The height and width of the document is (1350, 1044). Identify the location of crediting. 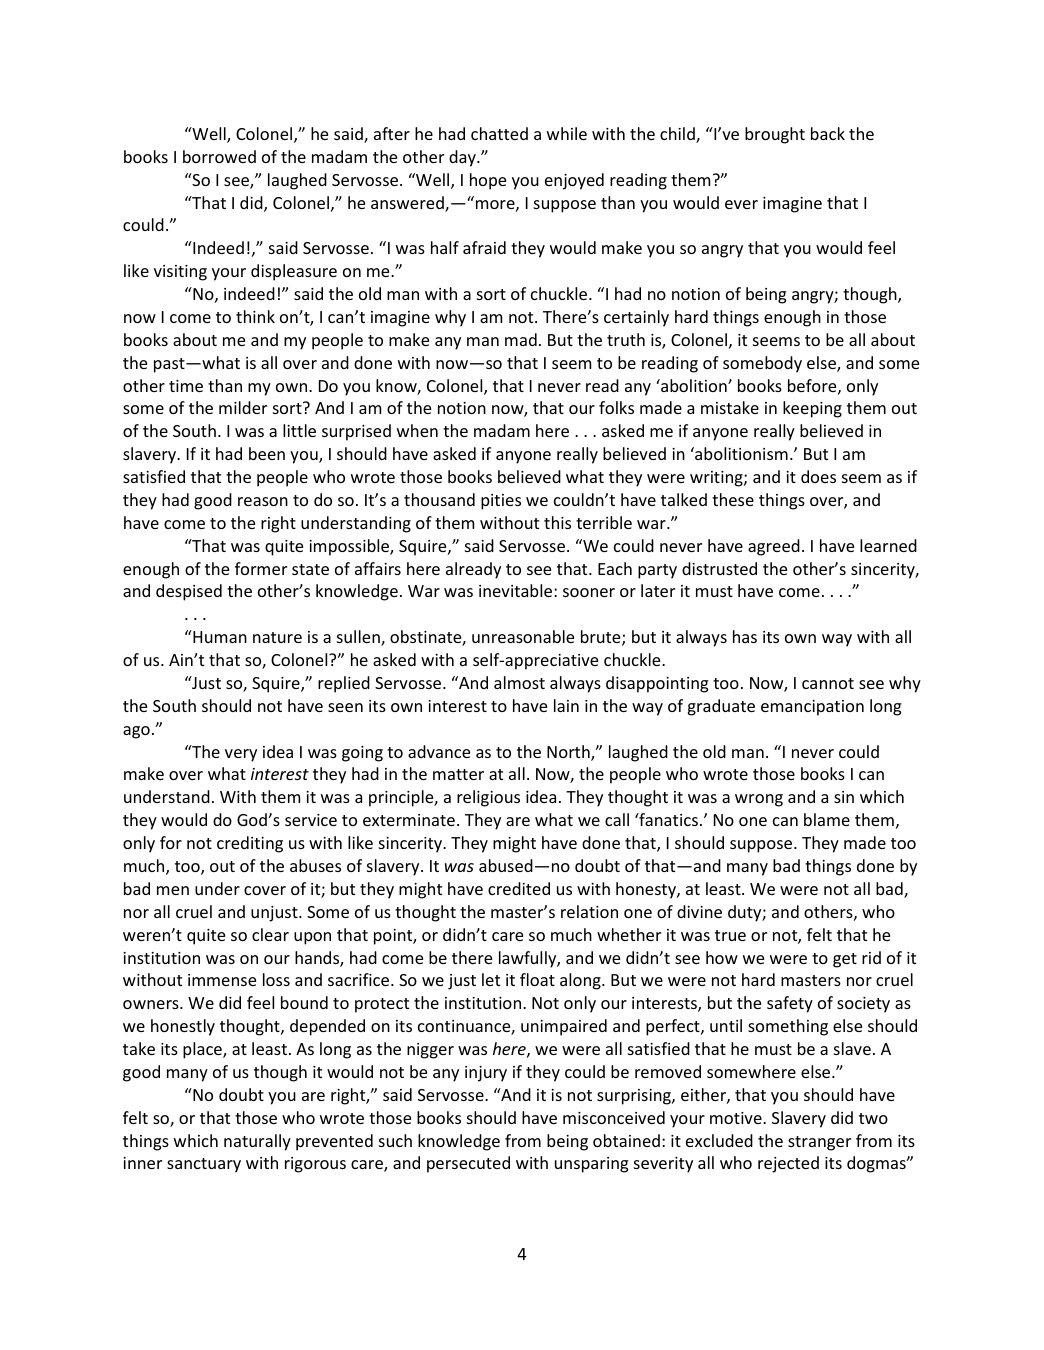
(250, 844).
